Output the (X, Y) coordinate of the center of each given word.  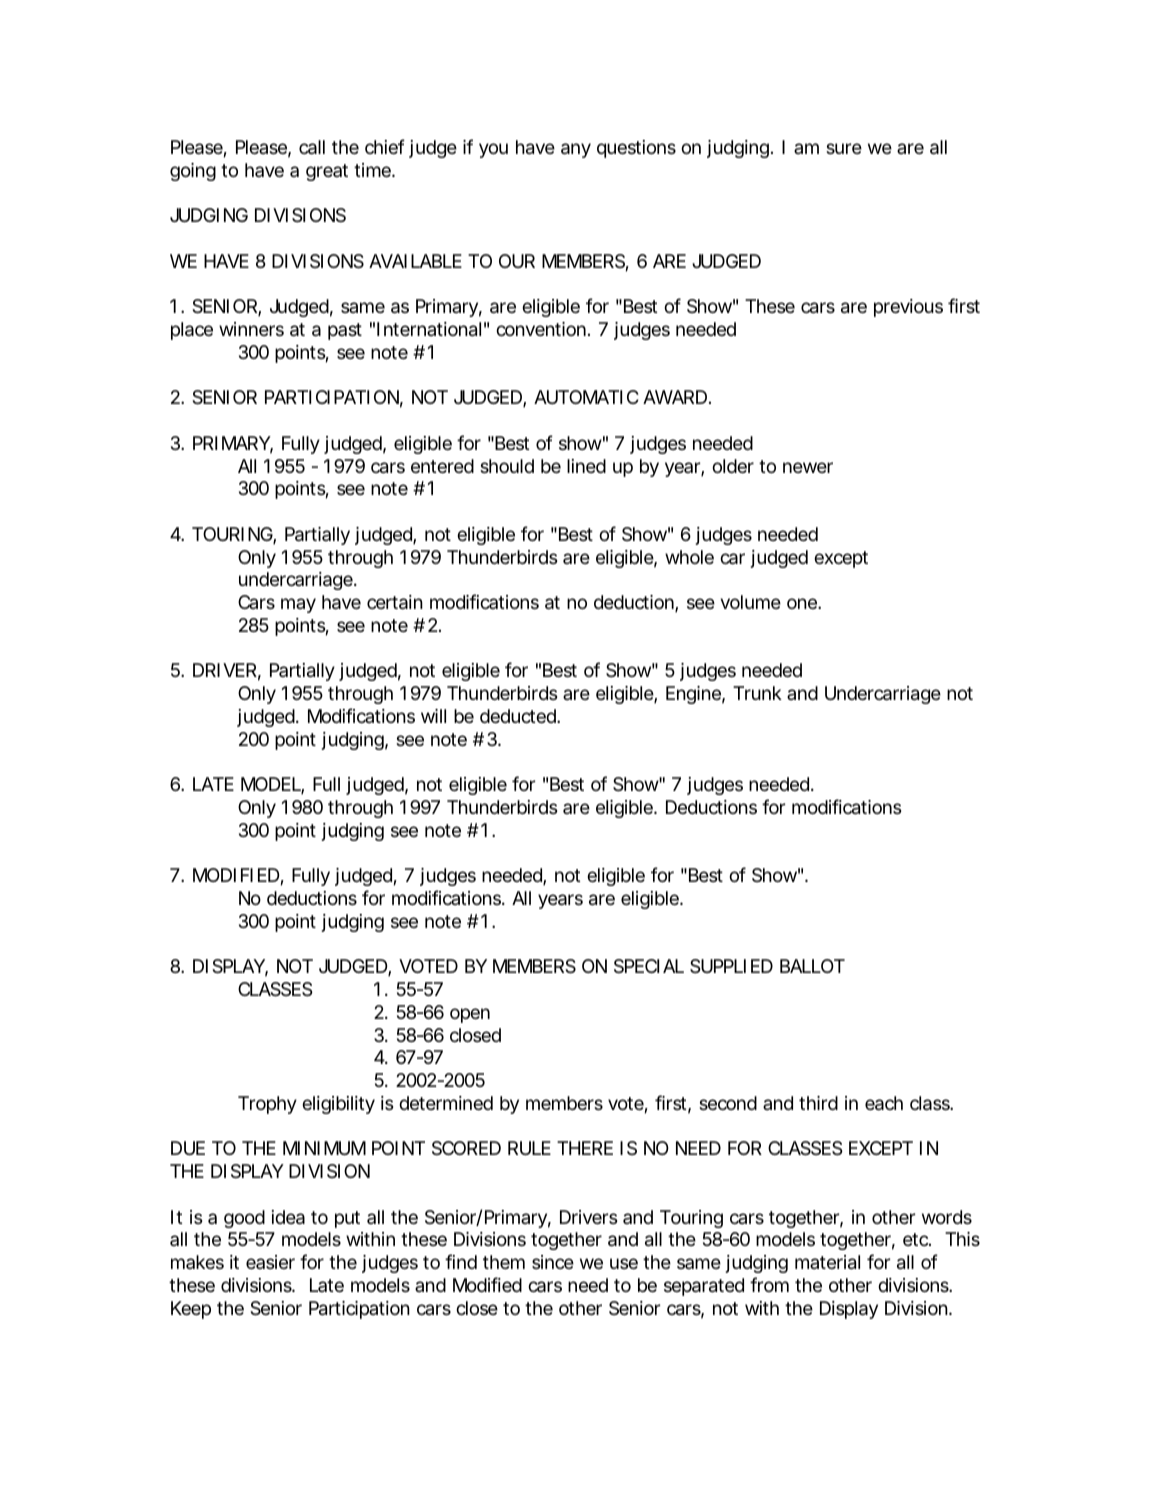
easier (270, 1262)
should (507, 466)
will (433, 716)
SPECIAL (649, 966)
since (553, 1262)
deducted (518, 716)
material (827, 1262)
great (327, 172)
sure (844, 148)
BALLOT (812, 966)
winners (251, 329)
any (576, 150)
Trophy (267, 1105)
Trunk (757, 693)
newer (808, 467)
